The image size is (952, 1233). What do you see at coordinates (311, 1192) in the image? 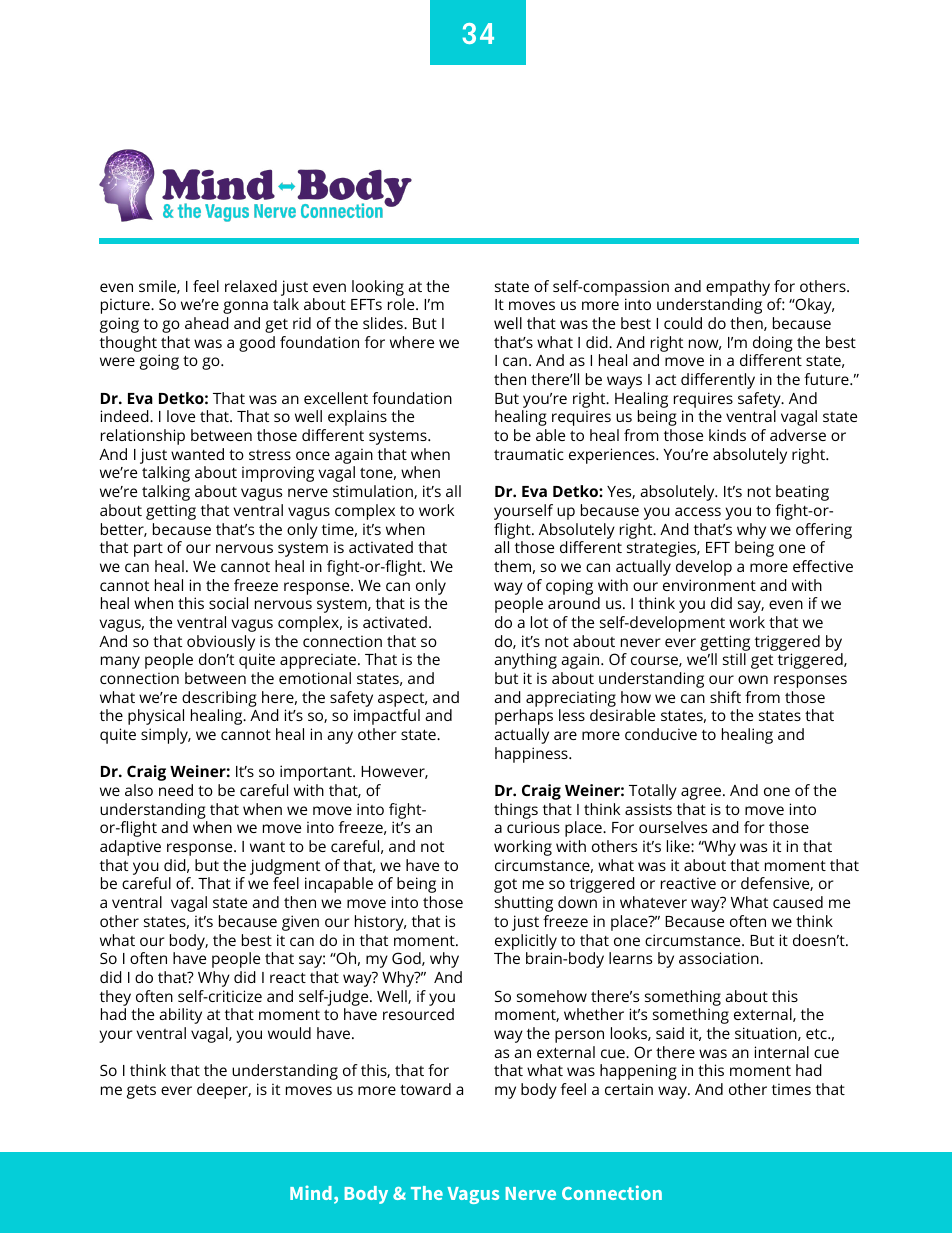
I see `Mind` at bounding box center [311, 1192].
